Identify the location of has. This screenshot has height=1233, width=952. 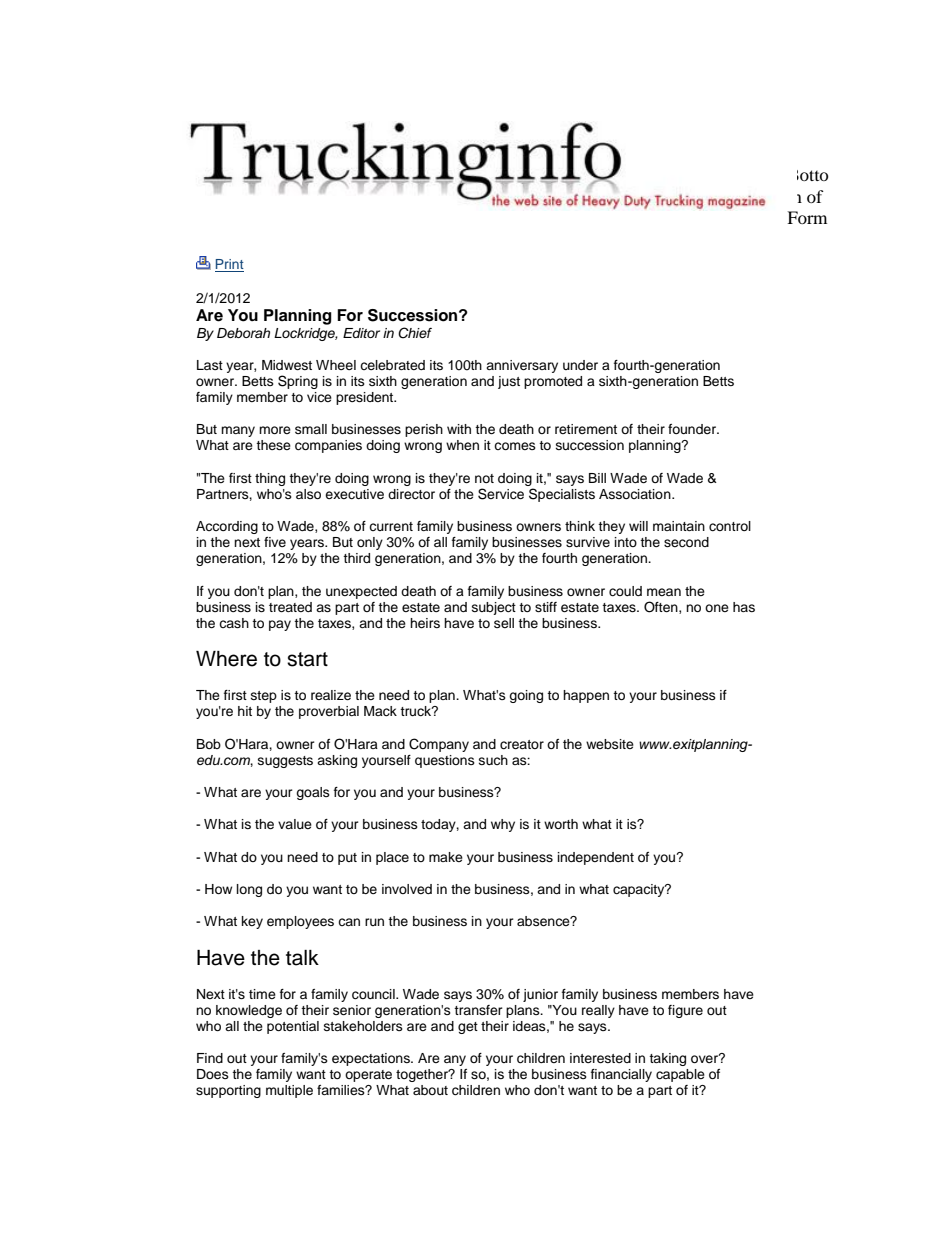
(744, 607).
